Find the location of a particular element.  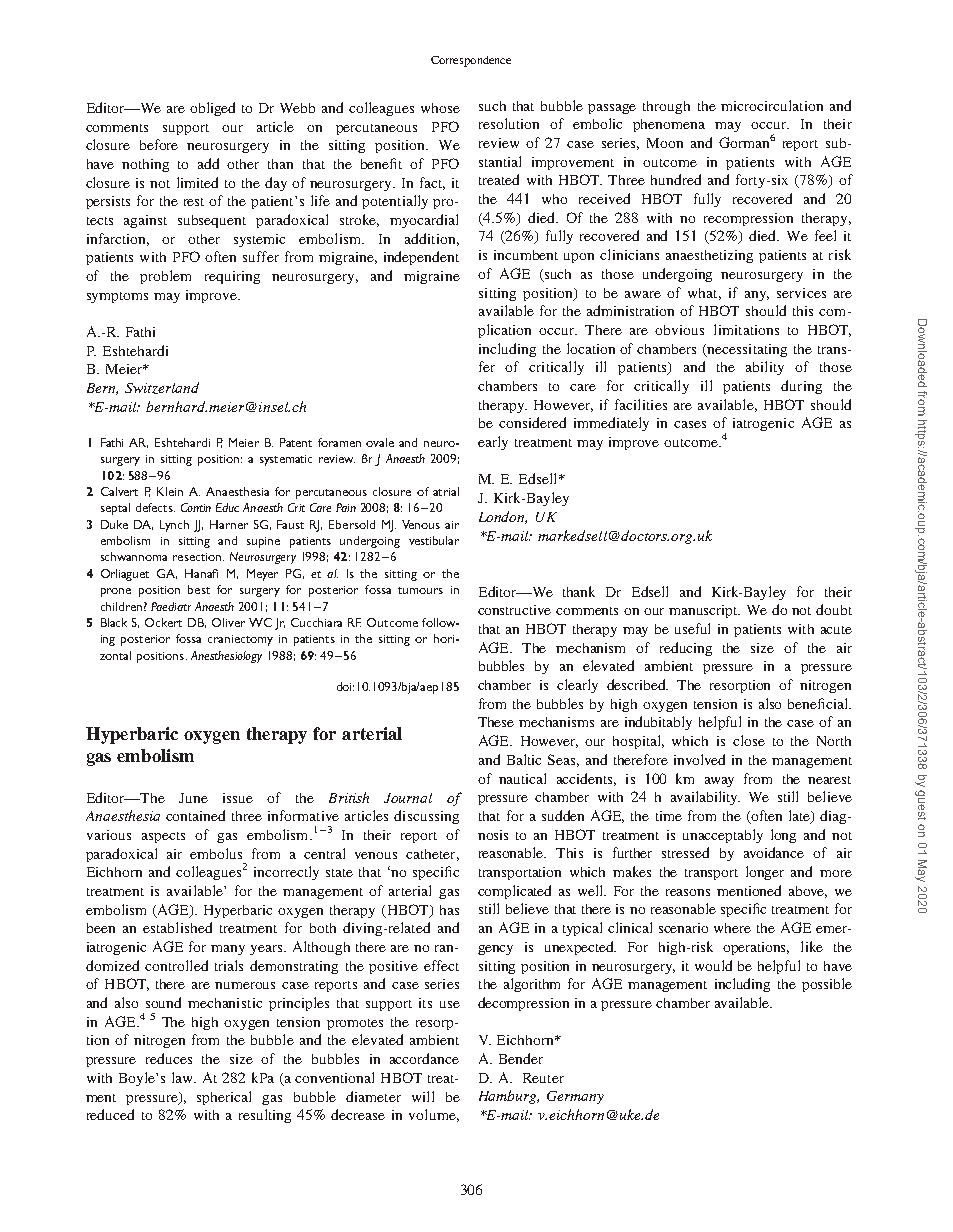

Hamburg is located at coordinates (509, 1097).
